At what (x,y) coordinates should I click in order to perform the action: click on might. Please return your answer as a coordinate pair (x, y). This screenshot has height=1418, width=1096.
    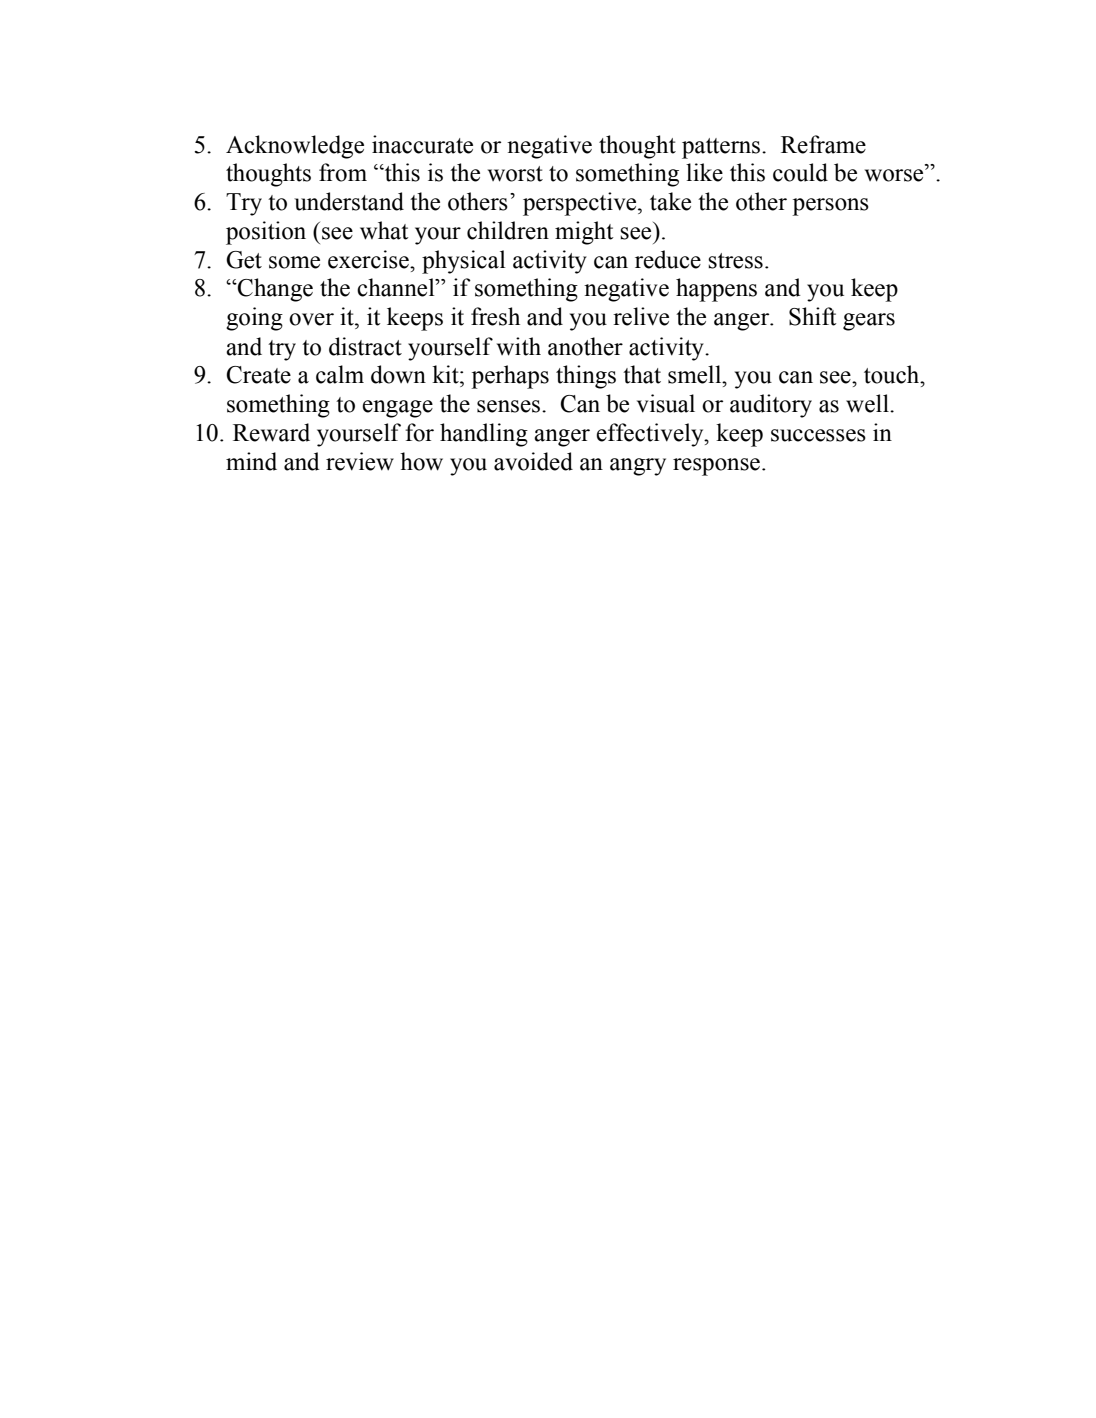
    Looking at the image, I should click on (584, 233).
